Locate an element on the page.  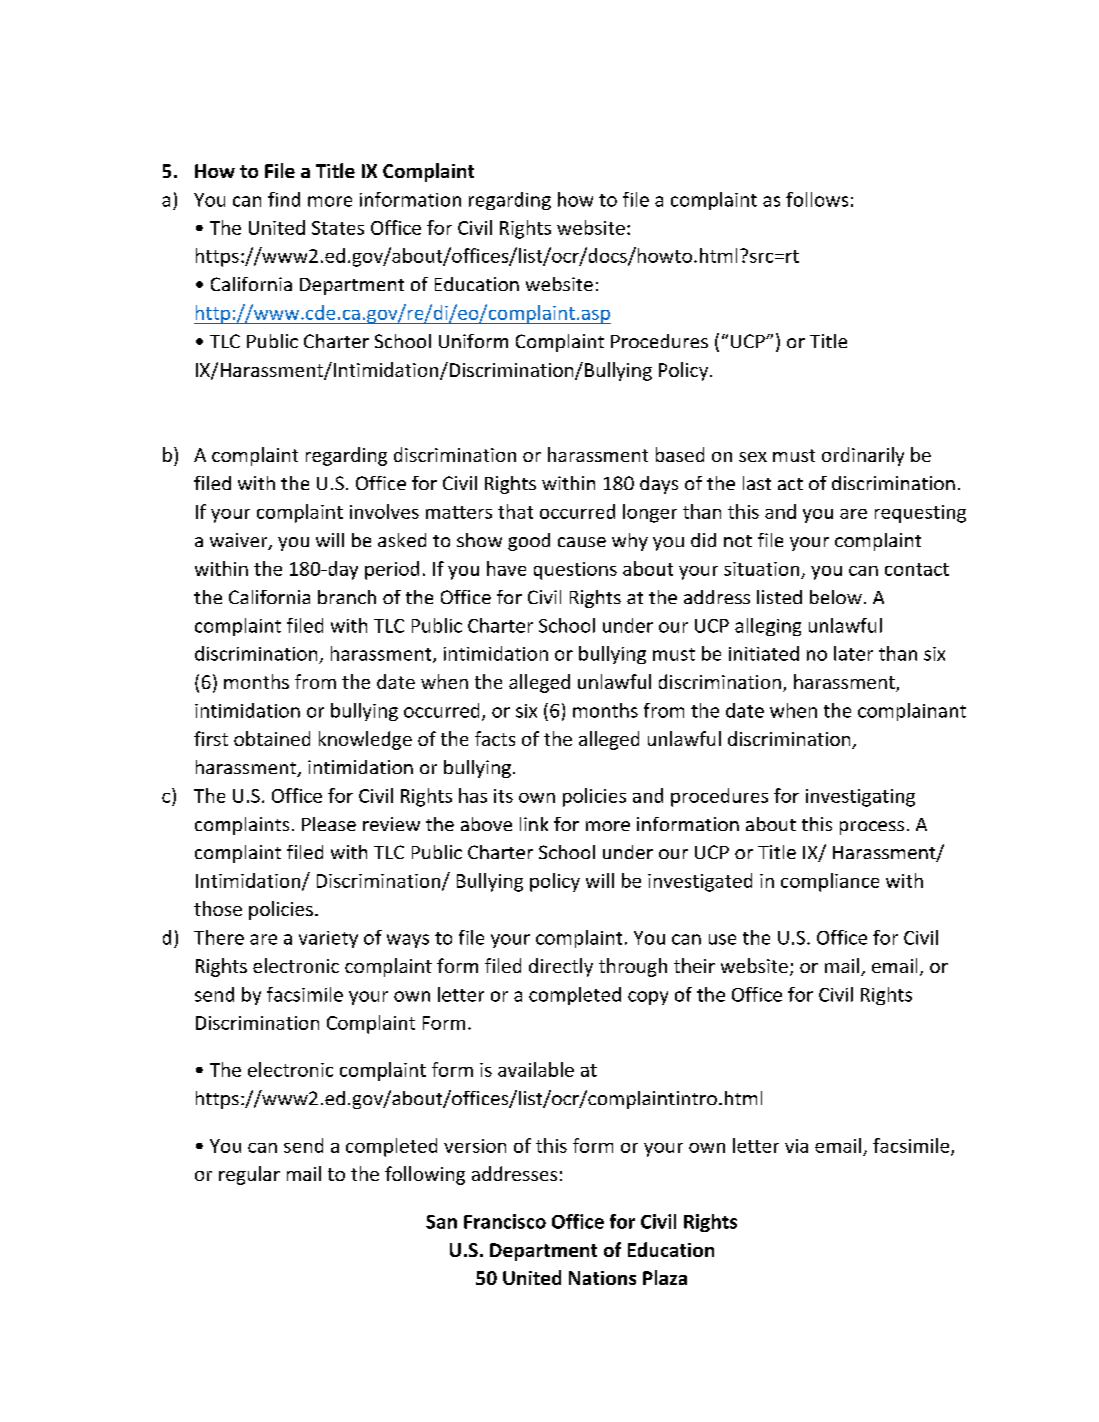
variety is located at coordinates (328, 939).
